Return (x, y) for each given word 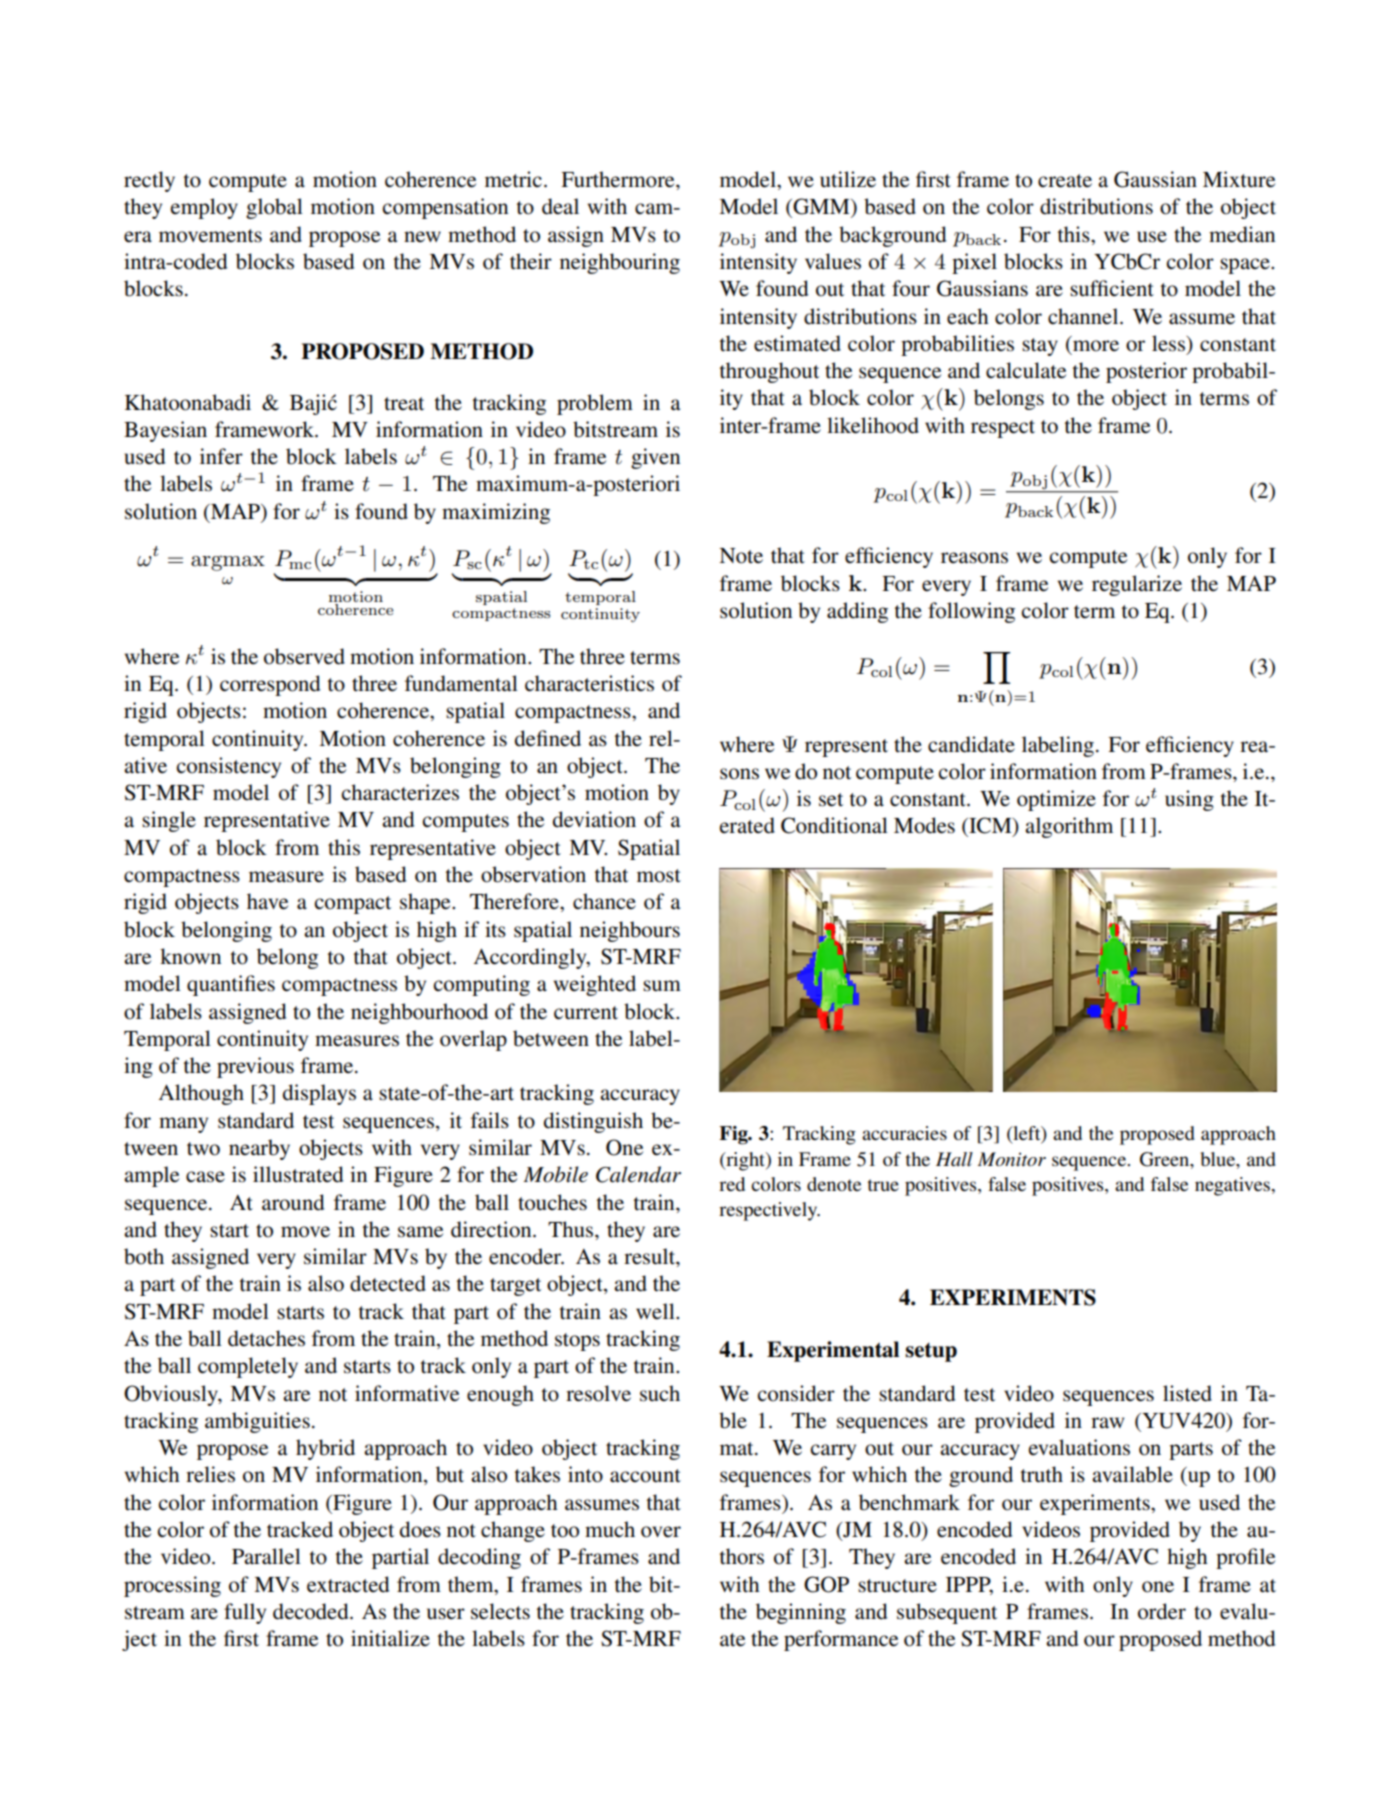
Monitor (1012, 1159)
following (971, 612)
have (267, 901)
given (655, 458)
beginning (801, 1613)
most (659, 876)
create (1065, 181)
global (274, 208)
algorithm (1069, 827)
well (656, 1311)
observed (304, 656)
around (293, 1202)
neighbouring (620, 263)
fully (245, 1613)
